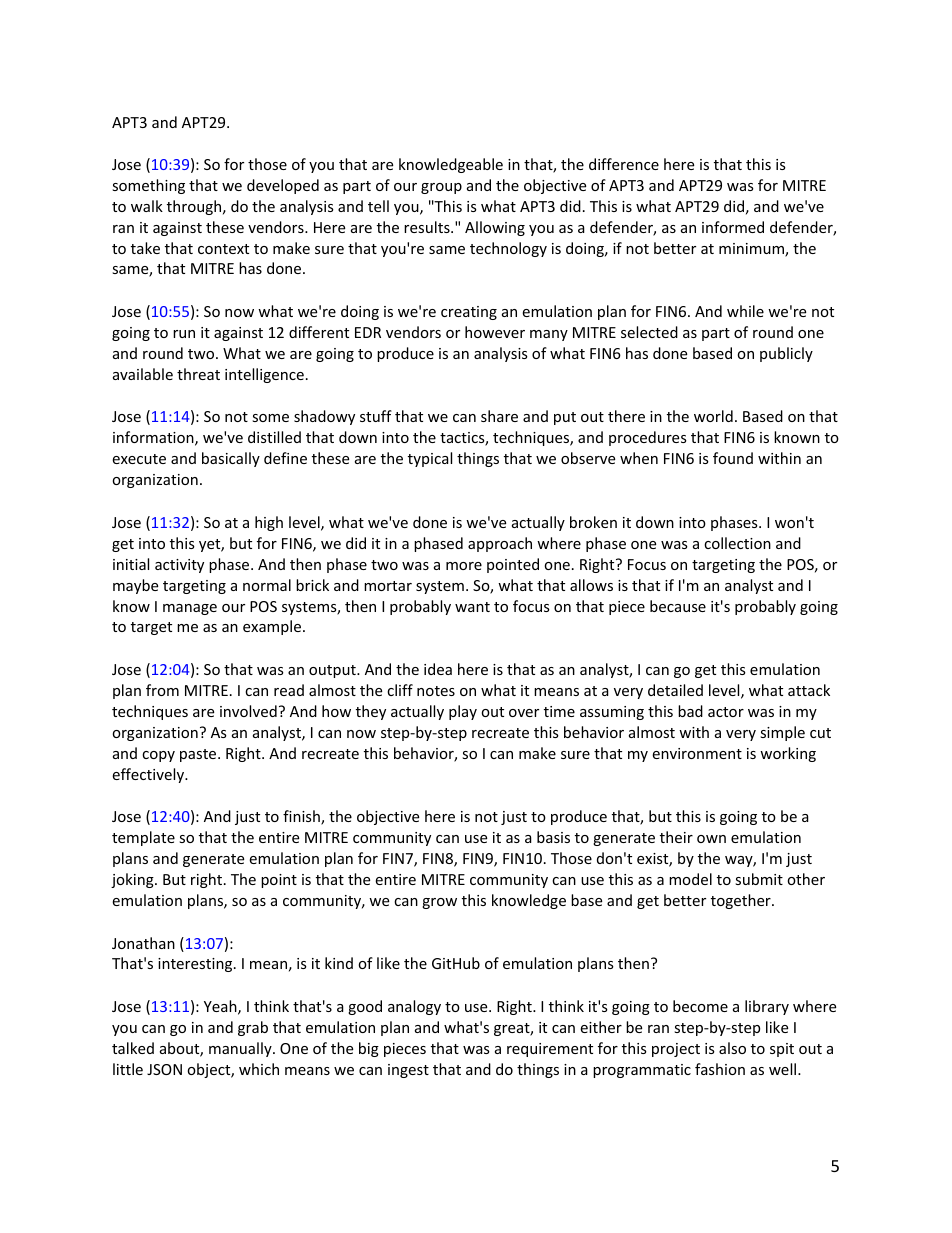 The height and width of the screenshot is (1233, 952). I want to click on play, so click(463, 712).
